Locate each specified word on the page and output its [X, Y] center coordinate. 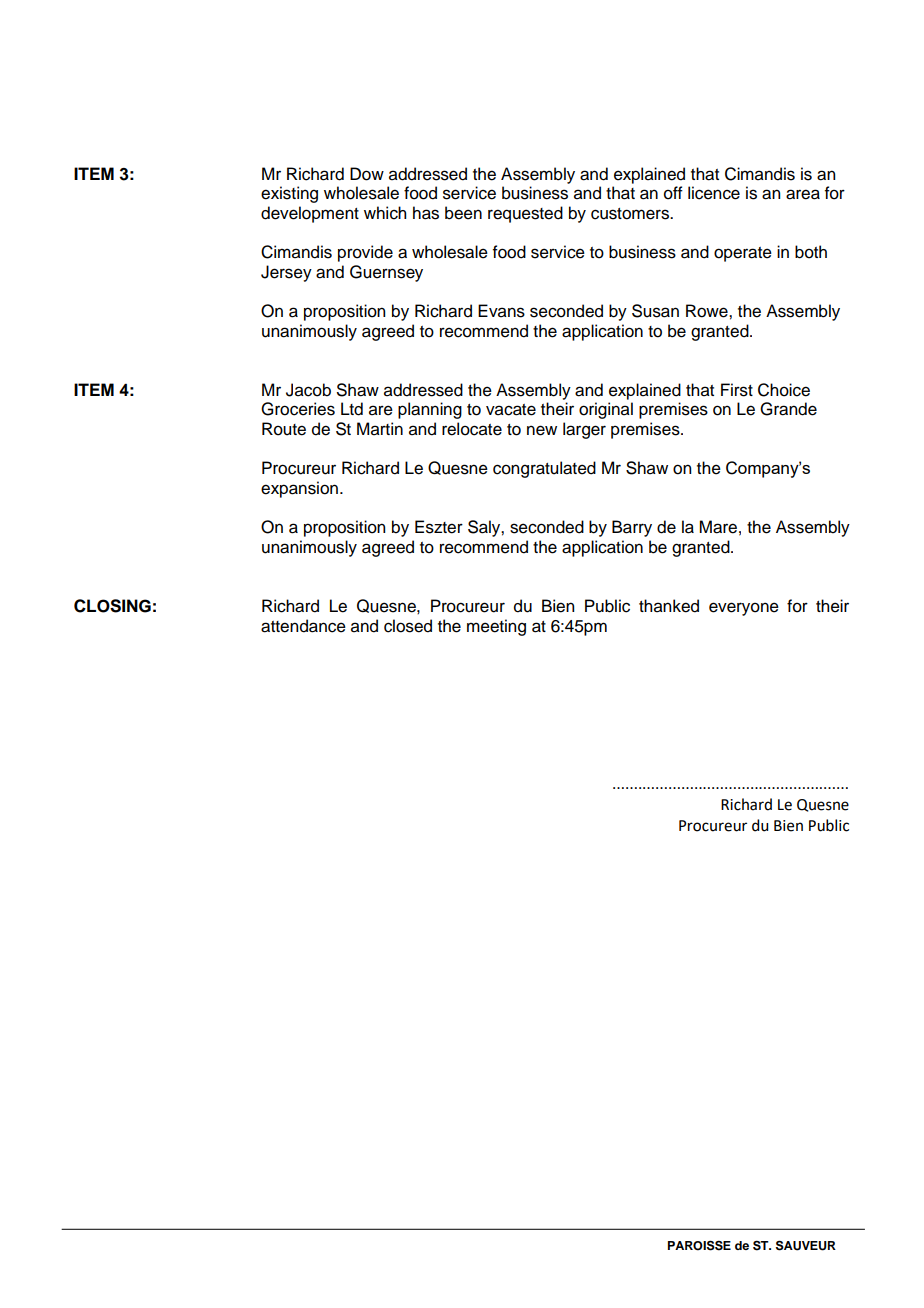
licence [714, 193]
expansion [299, 489]
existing [289, 194]
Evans [501, 311]
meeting [496, 627]
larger [584, 430]
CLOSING [112, 606]
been [463, 213]
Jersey [286, 273]
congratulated [544, 469]
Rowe [708, 311]
